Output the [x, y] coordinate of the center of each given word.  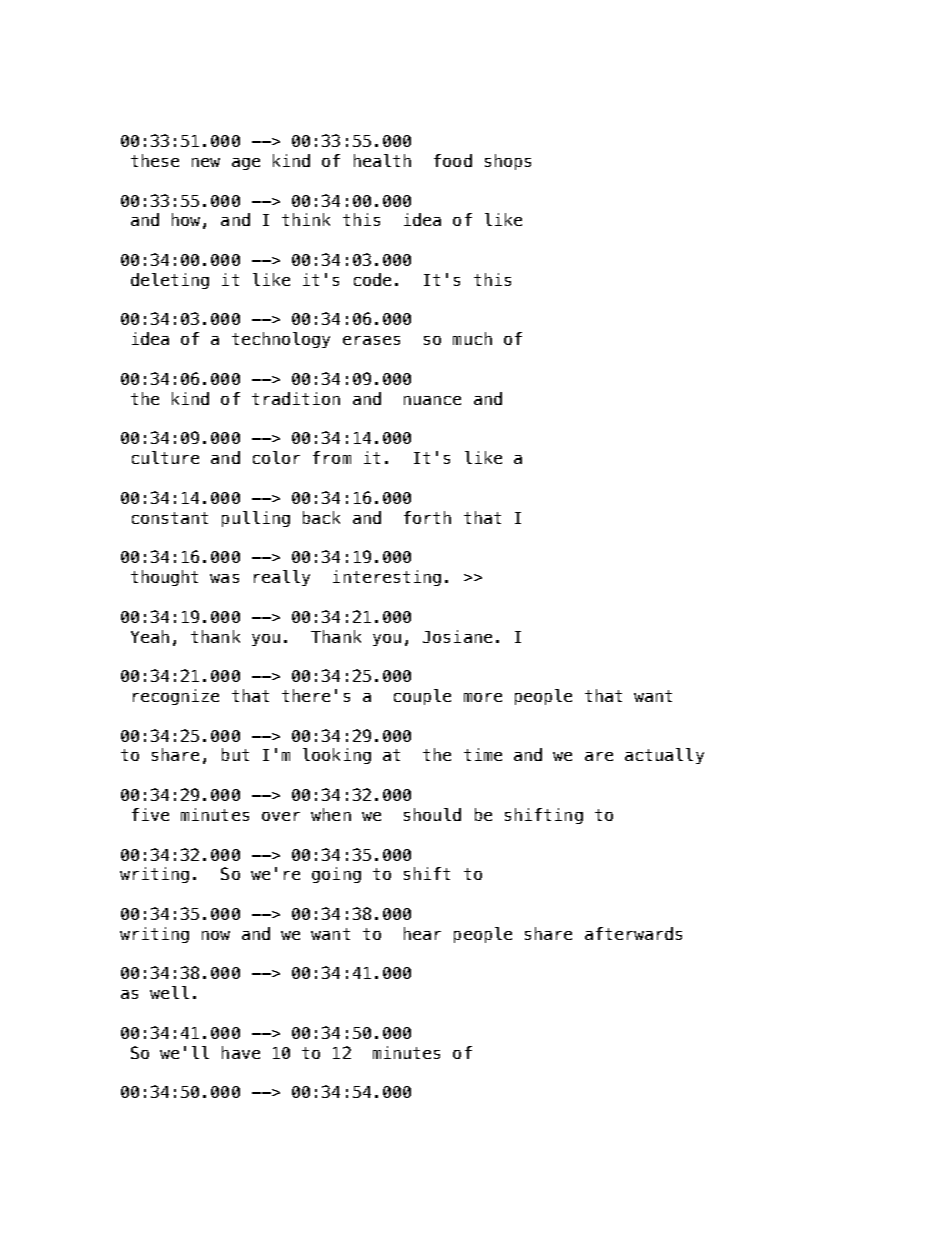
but [235, 754]
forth [427, 517]
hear [422, 933]
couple [422, 697]
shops [508, 162]
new [206, 162]
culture [165, 457]
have [241, 1052]
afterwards [633, 933]
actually [664, 756]
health [382, 160]
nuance [432, 400]
